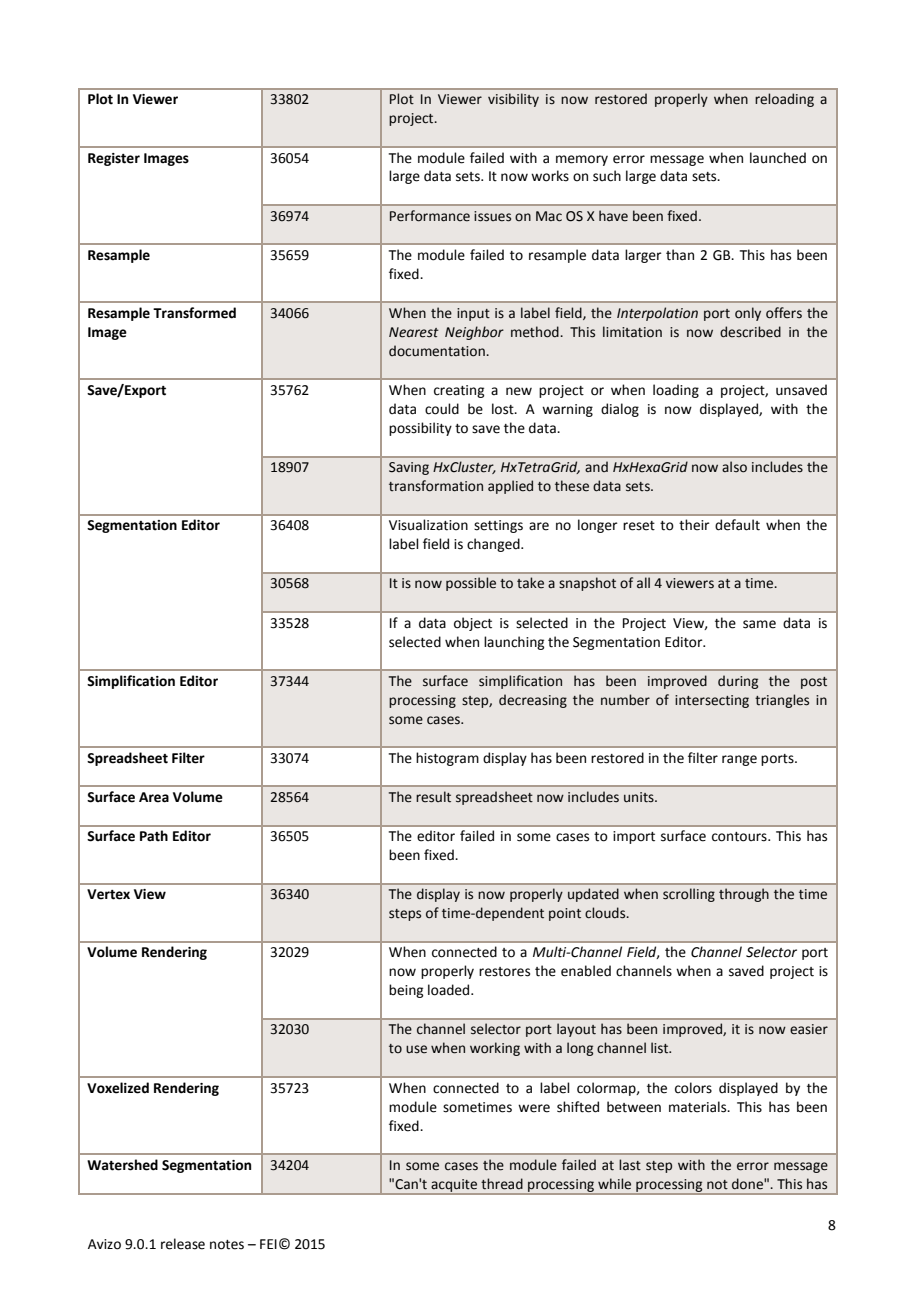  I want to click on launched, so click(778, 158).
